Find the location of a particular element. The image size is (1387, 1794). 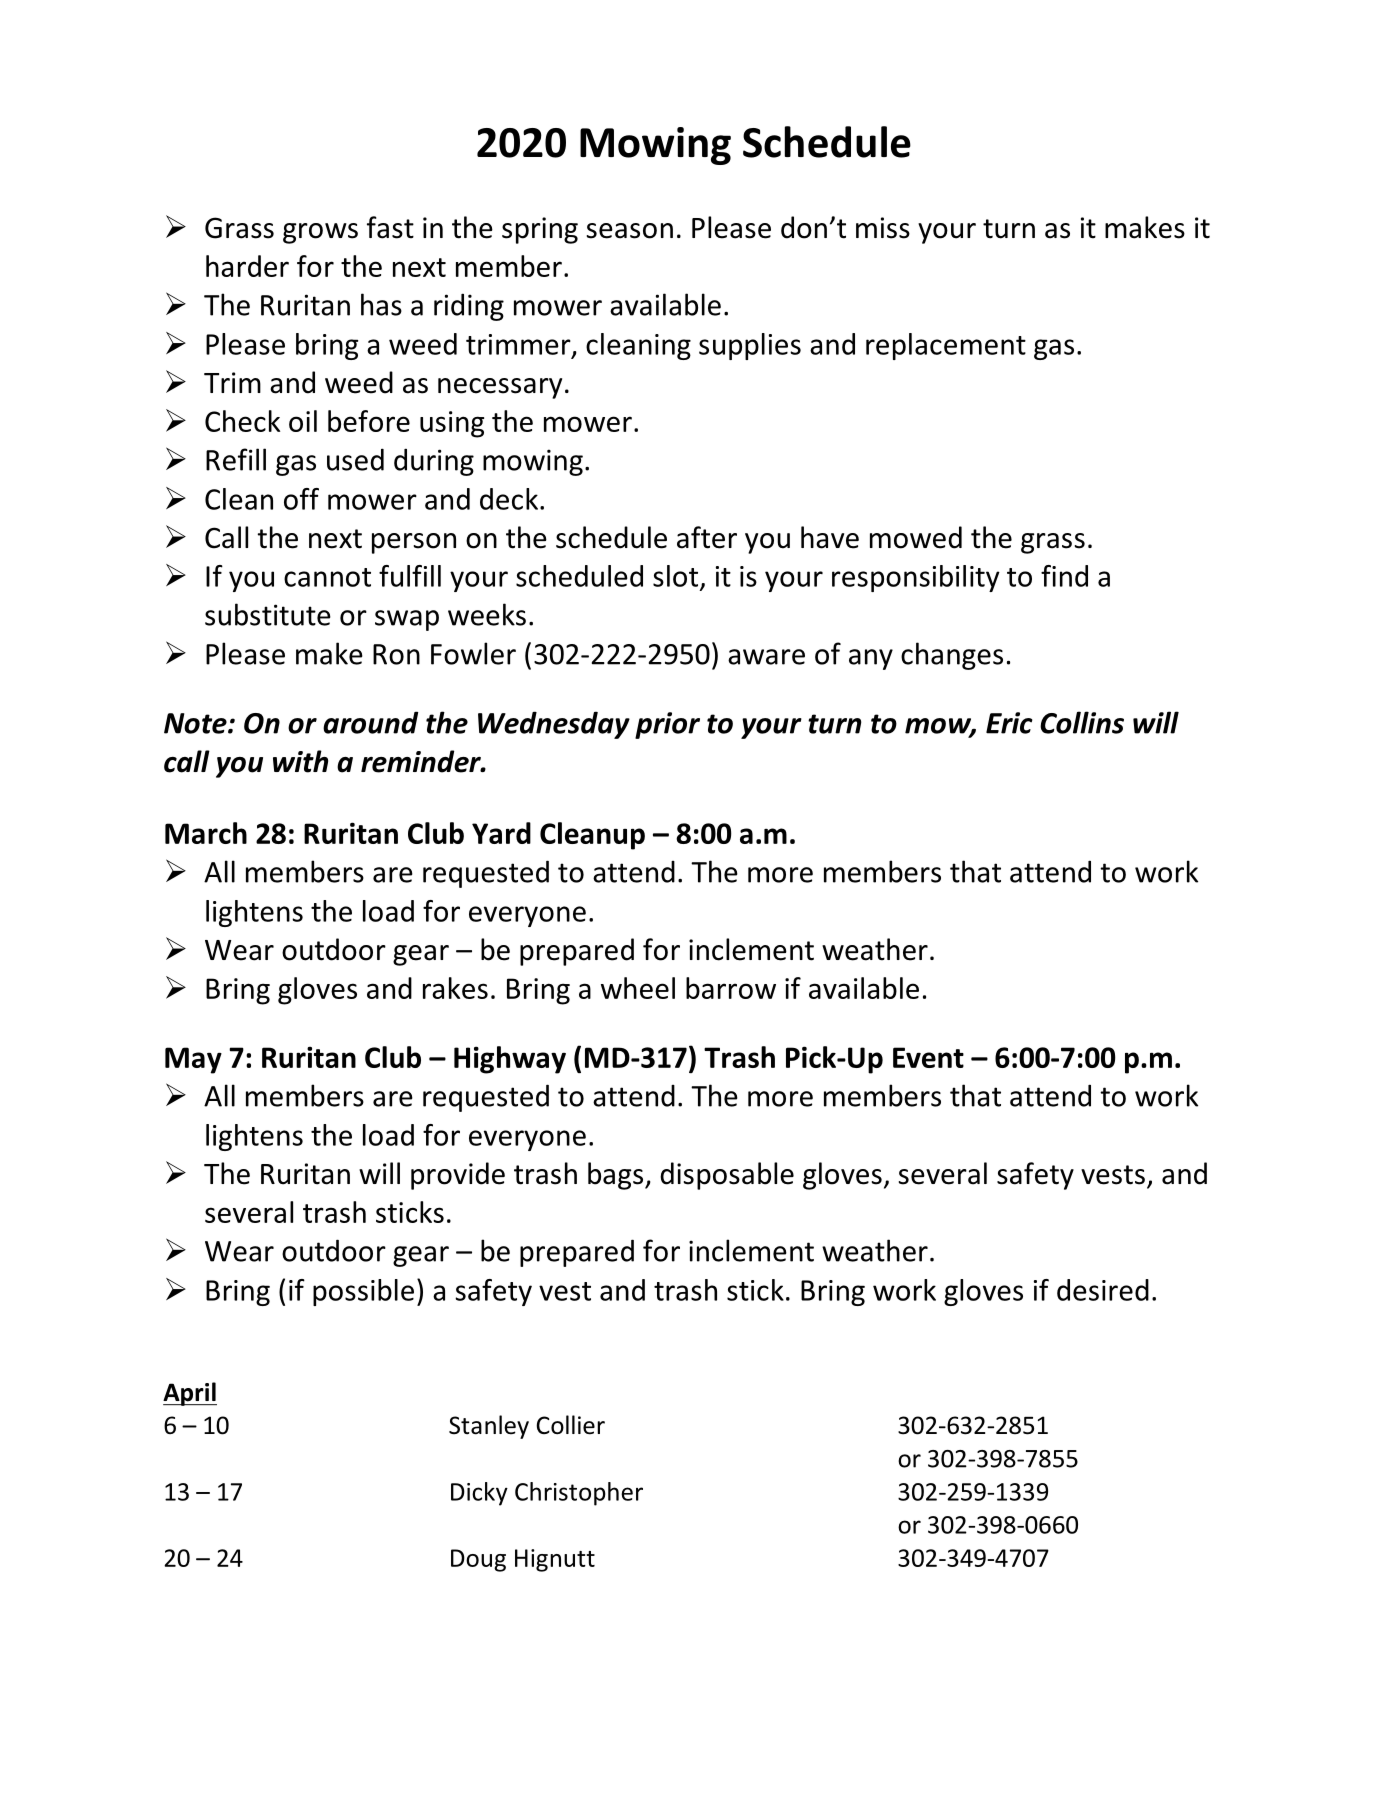

mowed is located at coordinates (916, 537).
